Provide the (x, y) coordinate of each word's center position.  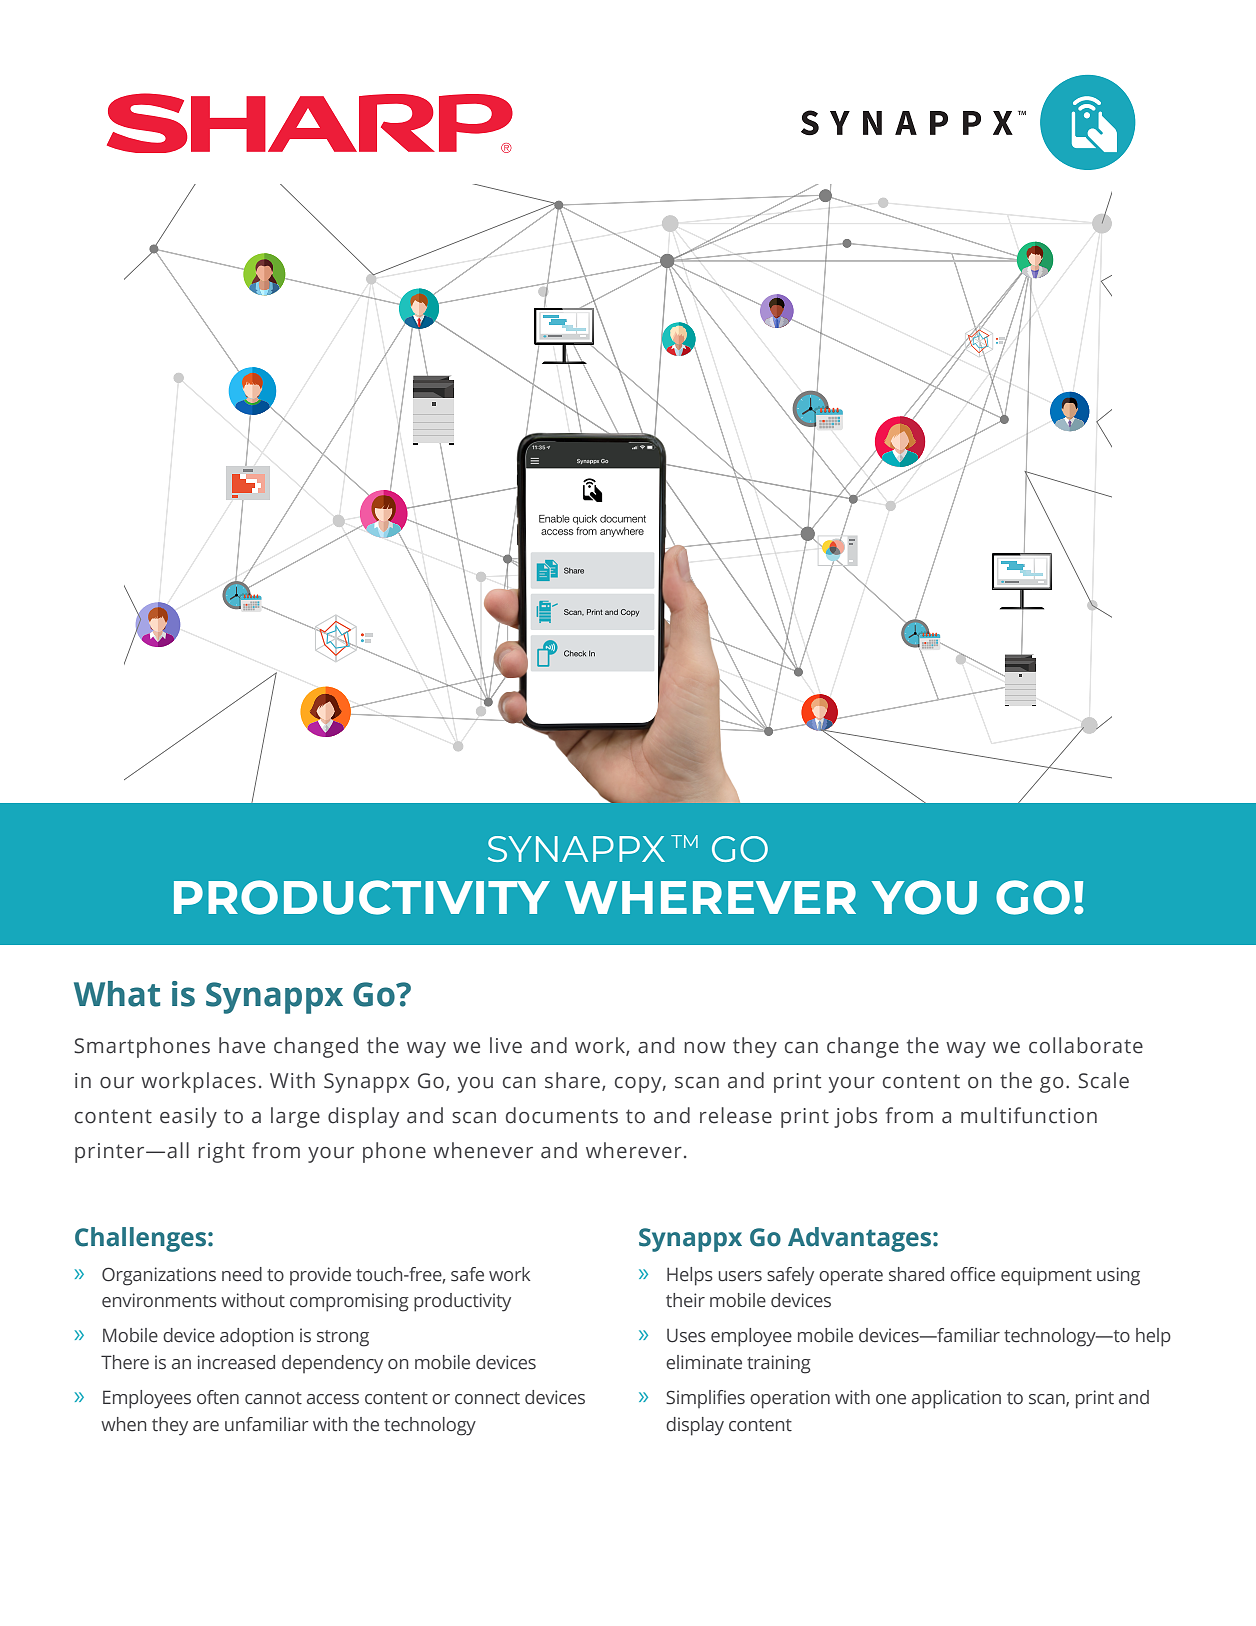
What (117, 994)
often (218, 1397)
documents (562, 1115)
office (972, 1274)
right (221, 1152)
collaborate (1086, 1045)
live (506, 1045)
